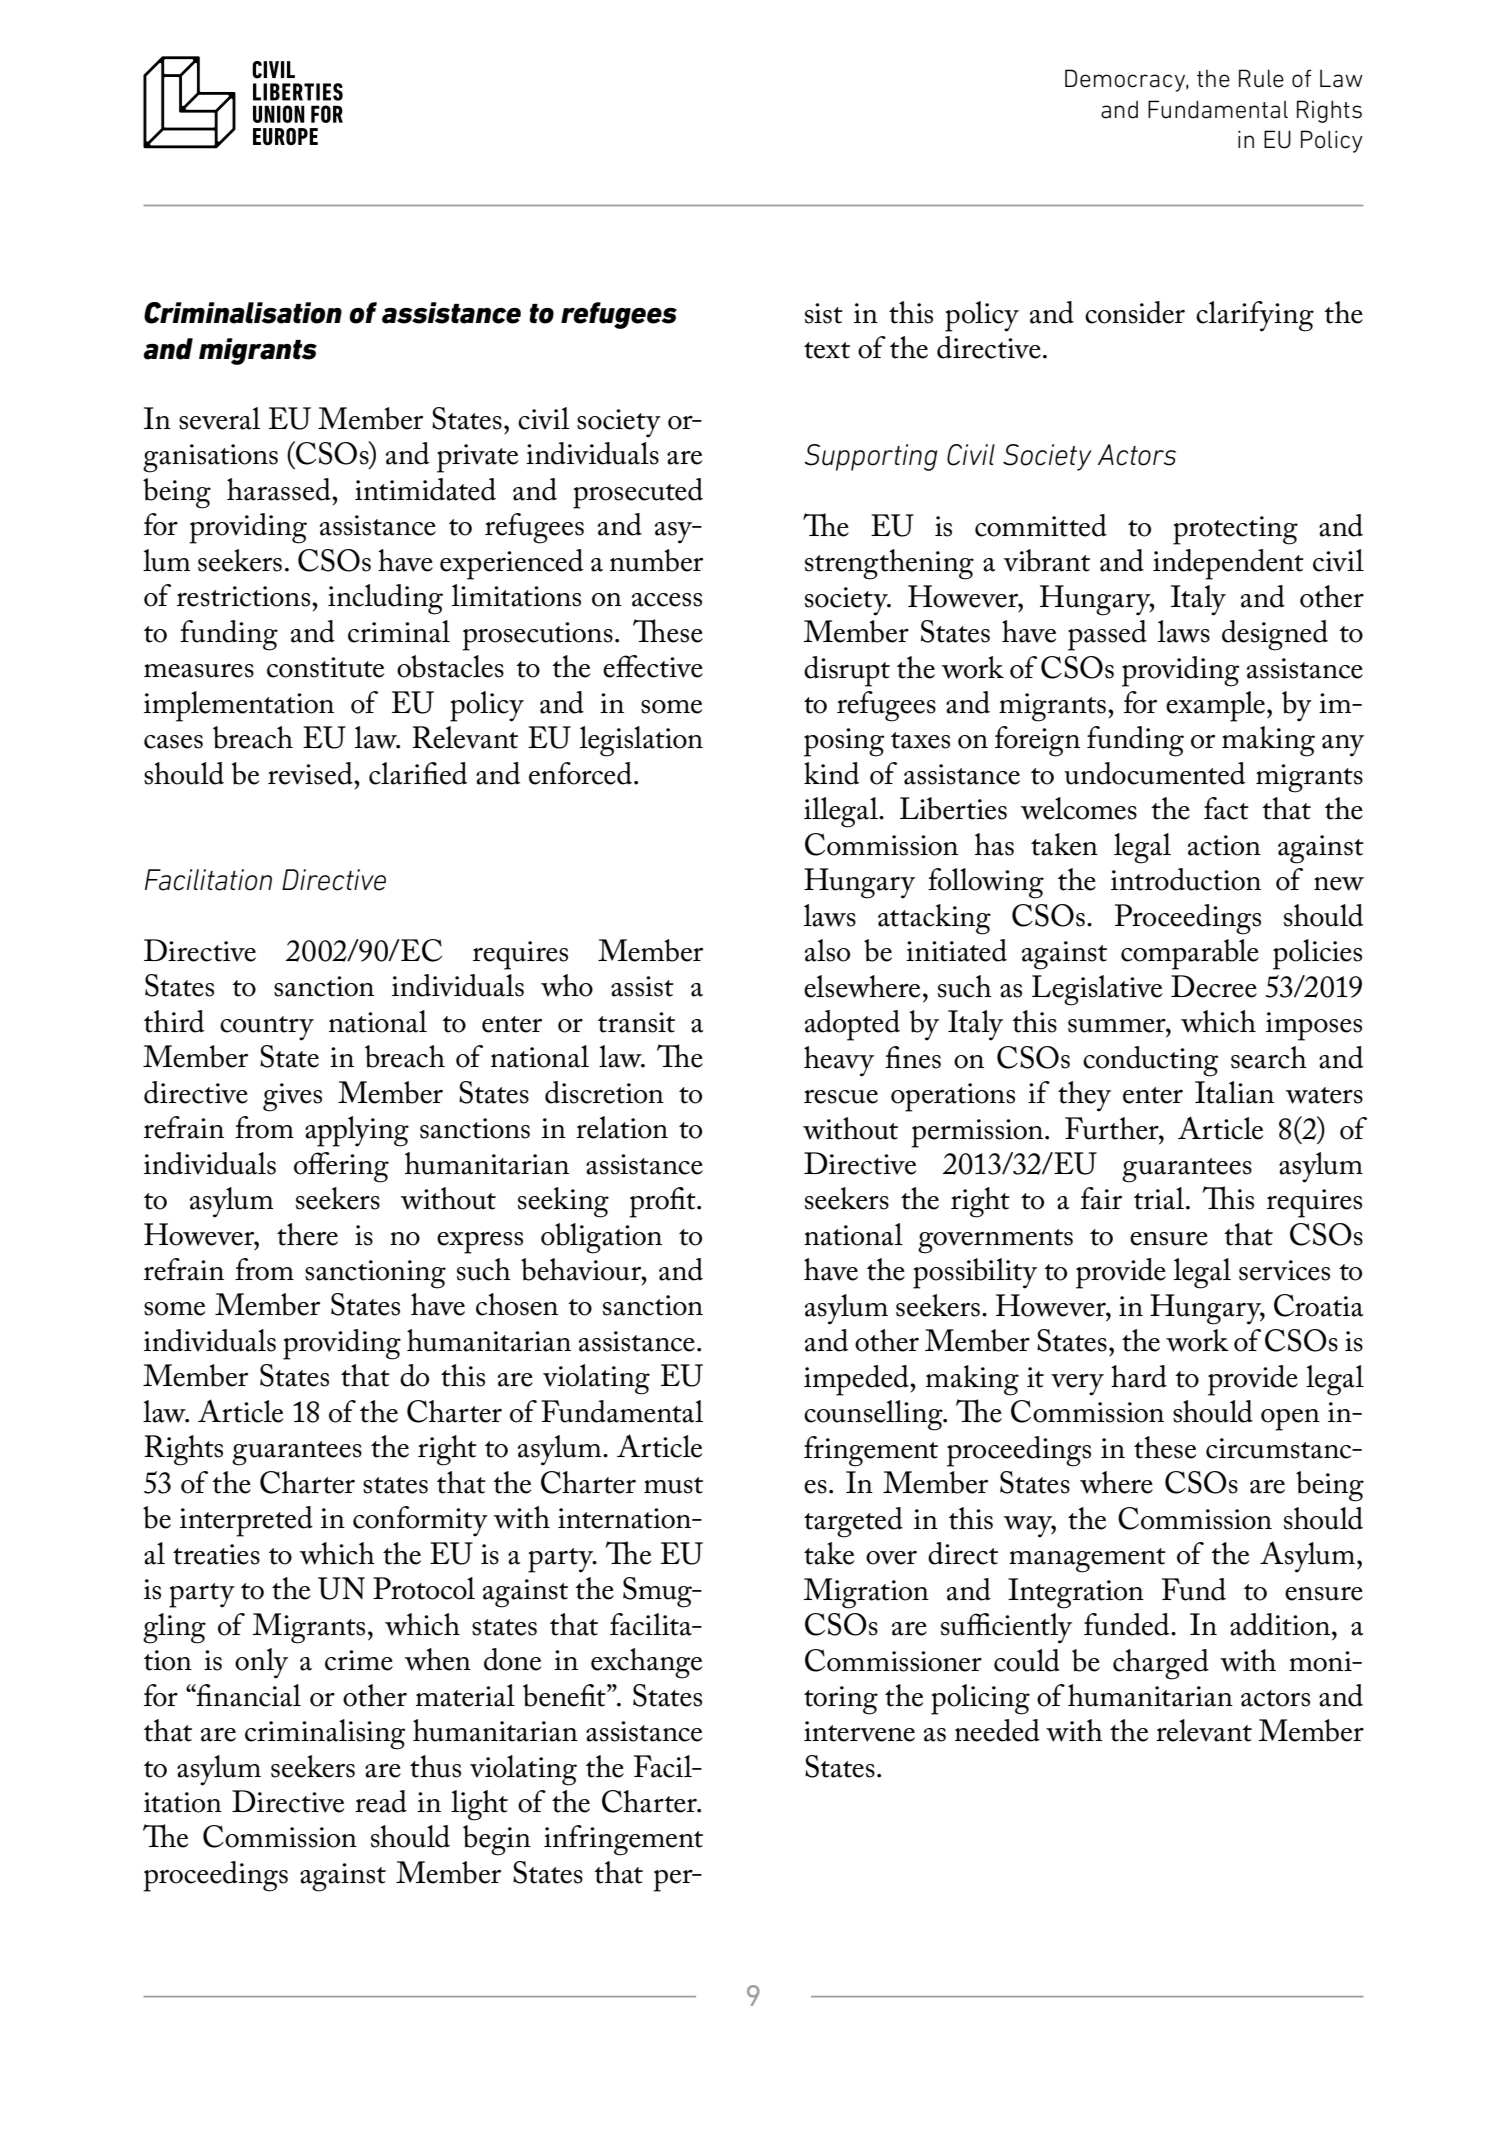  What do you see at coordinates (219, 418) in the document?
I see `several` at bounding box center [219, 418].
